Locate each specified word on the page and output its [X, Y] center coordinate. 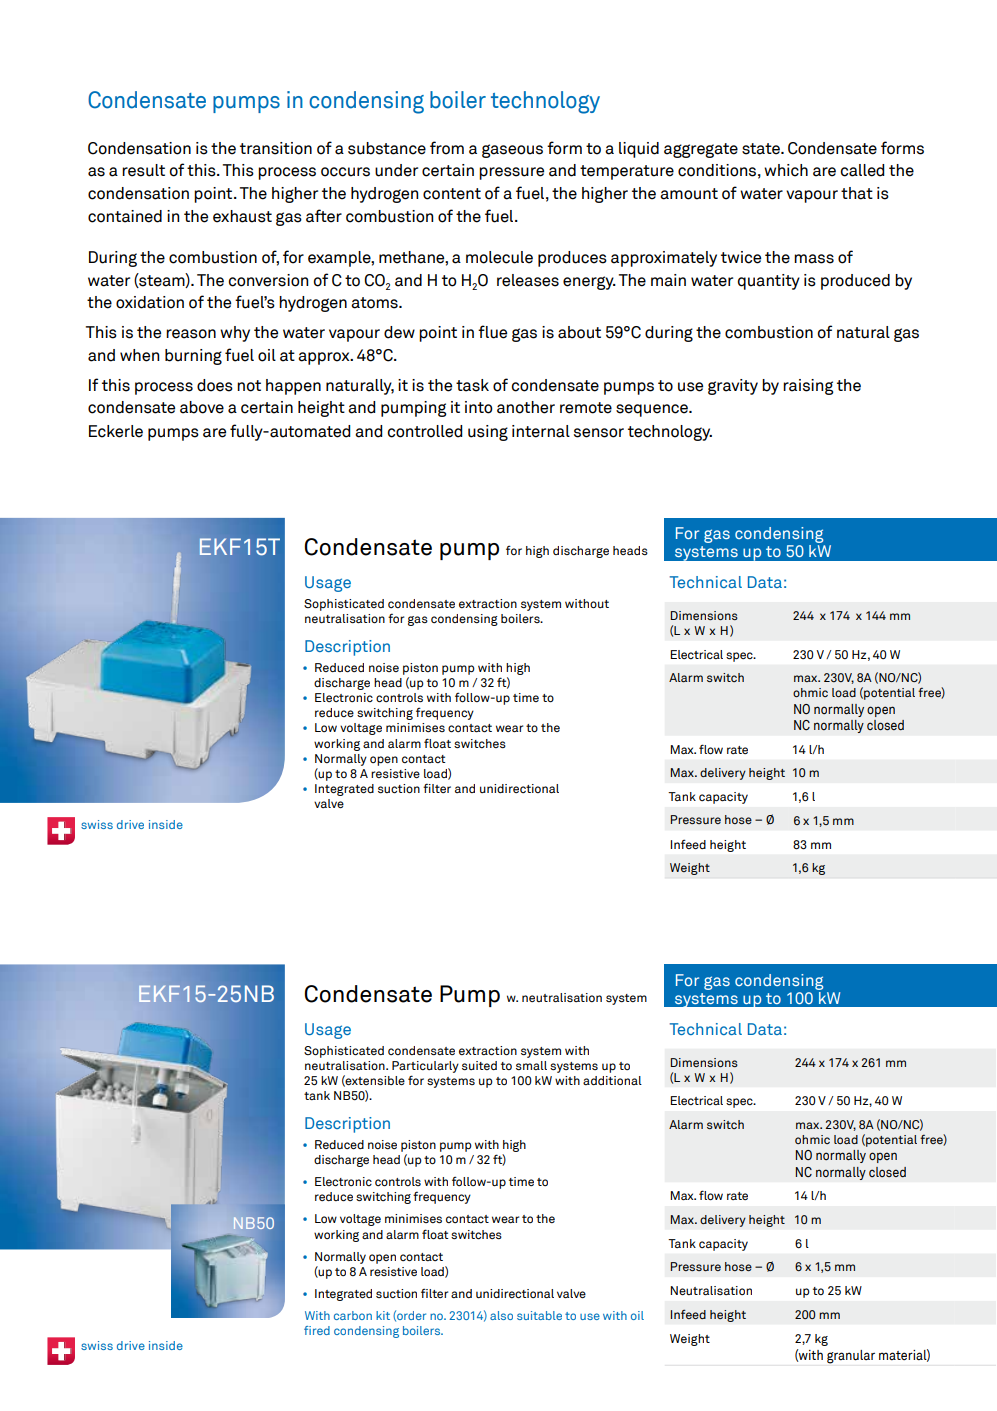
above [202, 407]
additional [612, 1080]
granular [851, 1357]
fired [317, 1330]
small [531, 1065]
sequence [653, 410]
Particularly [425, 1067]
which [786, 170]
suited [479, 1065]
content [452, 194]
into [479, 407]
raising [808, 387]
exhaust [242, 216]
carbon [353, 1315]
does [215, 385]
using [488, 433]
